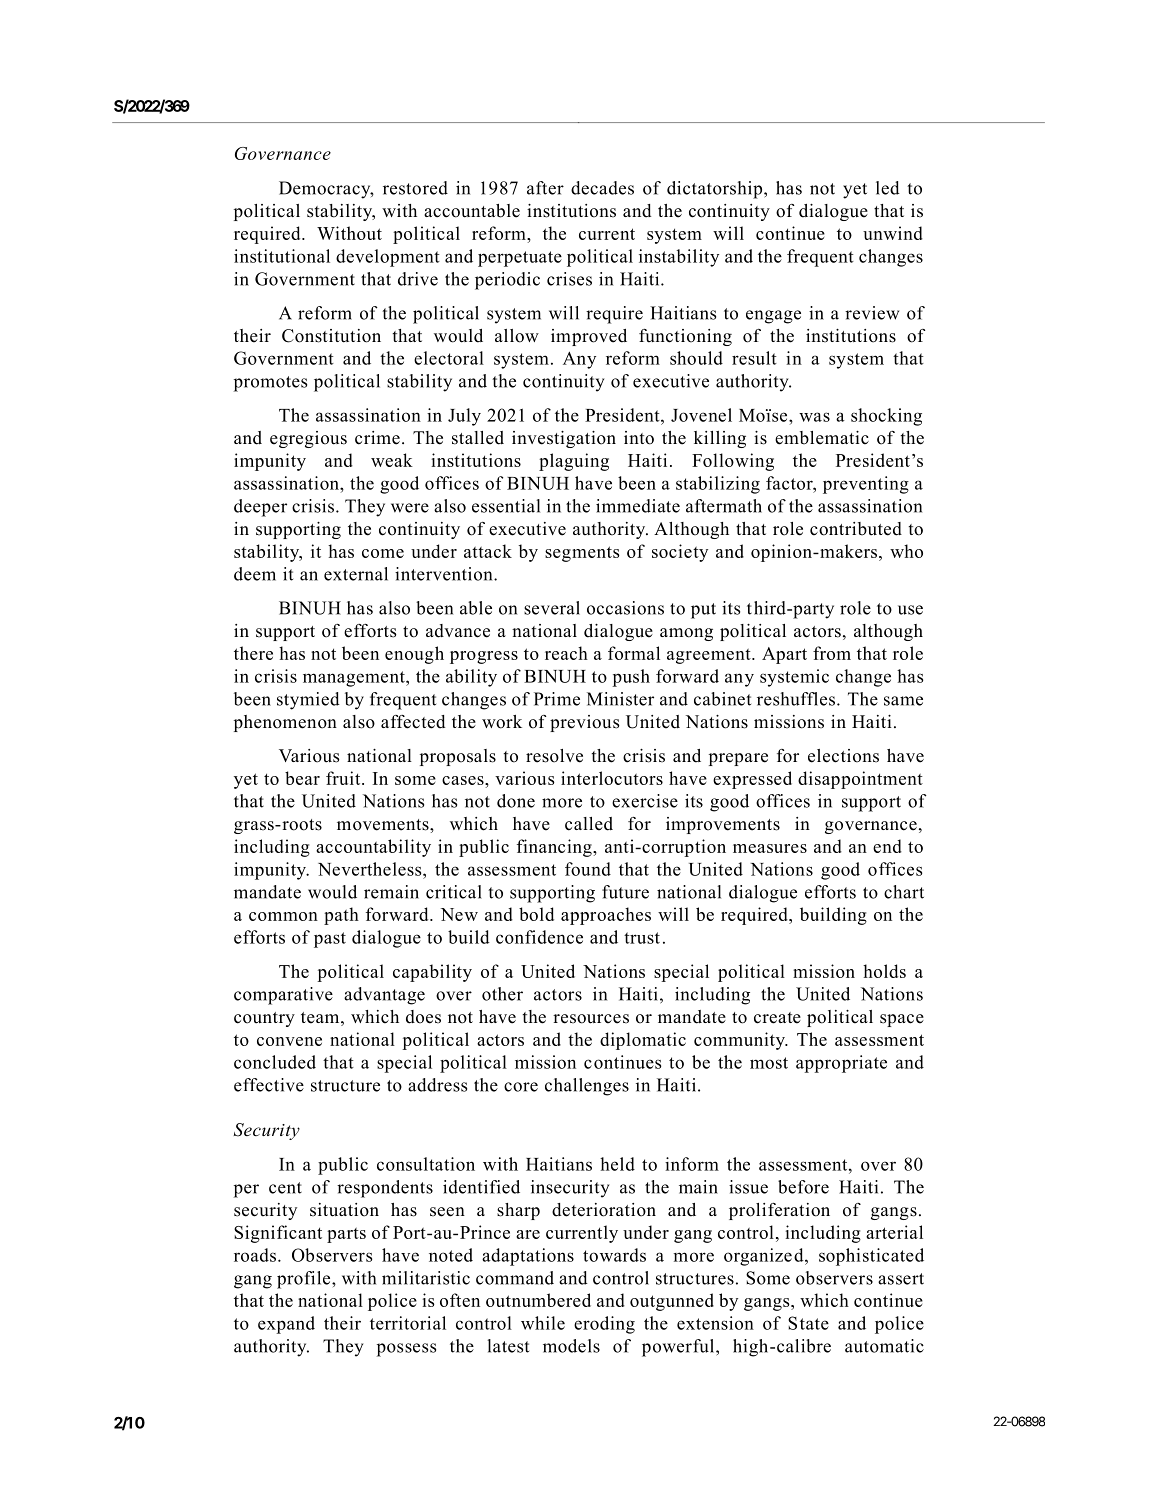 The image size is (1158, 1498). What do you see at coordinates (286, 1325) in the screenshot?
I see `expand` at bounding box center [286, 1325].
